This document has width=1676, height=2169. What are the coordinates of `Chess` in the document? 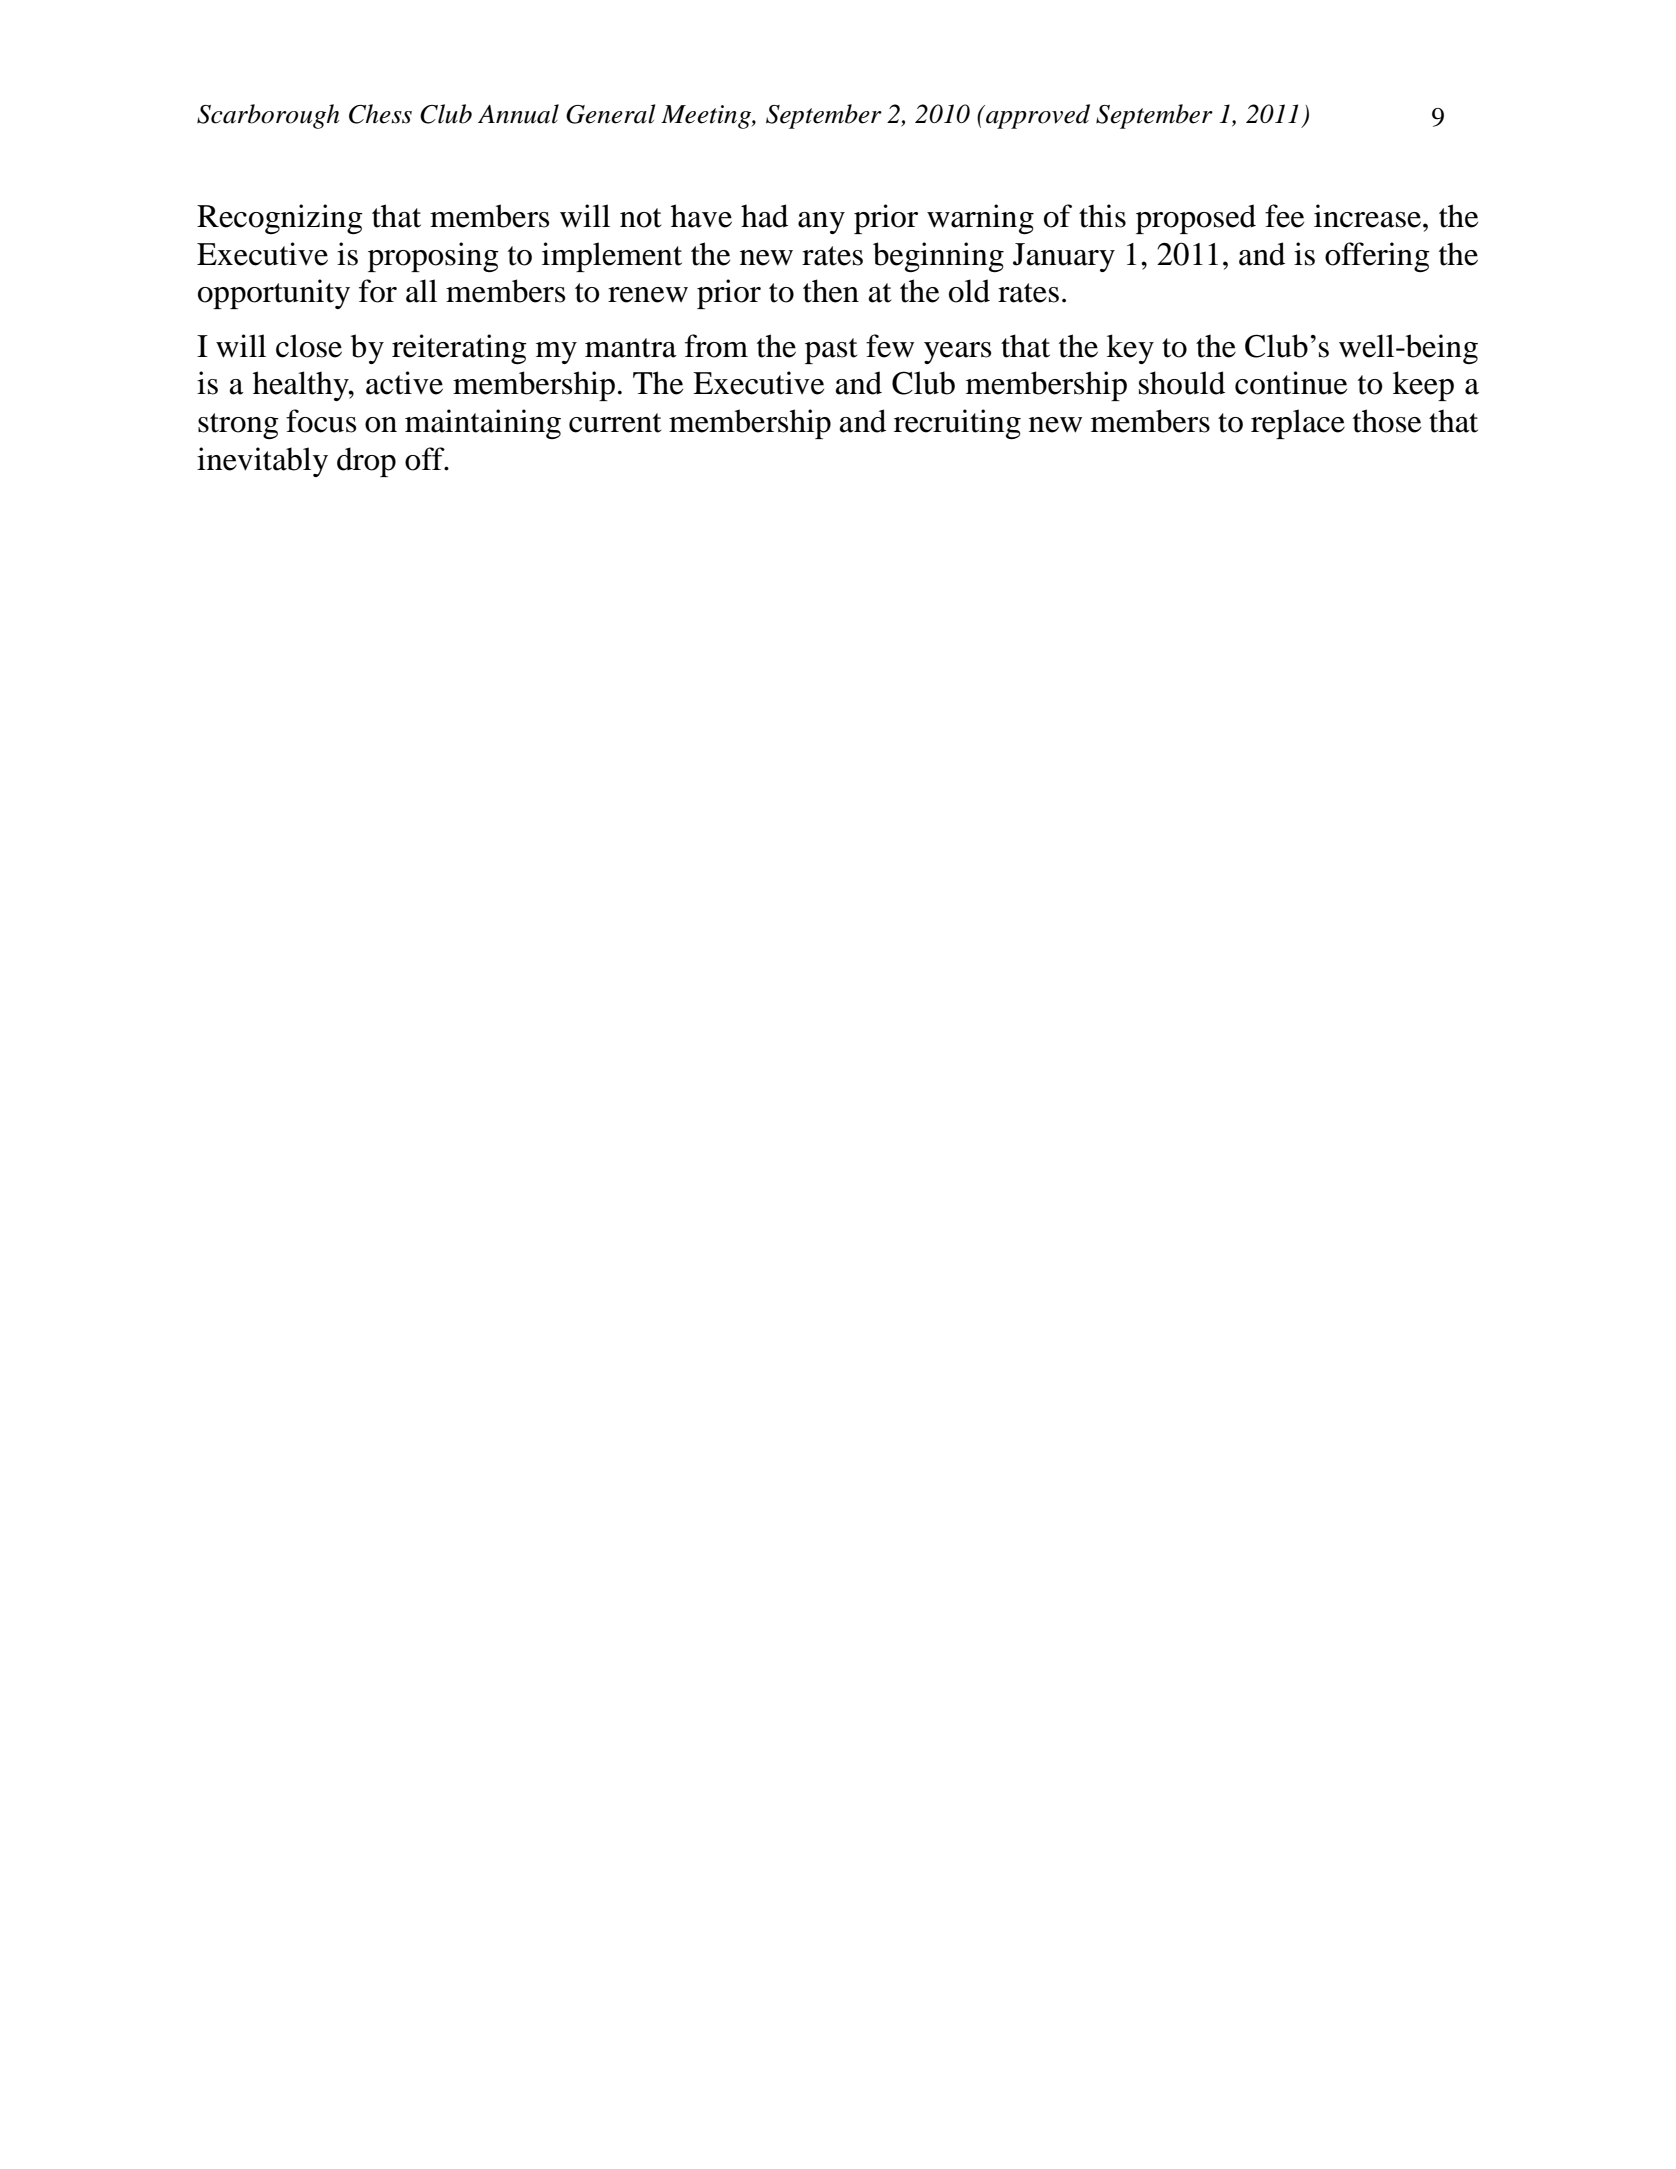 It's located at (380, 114).
